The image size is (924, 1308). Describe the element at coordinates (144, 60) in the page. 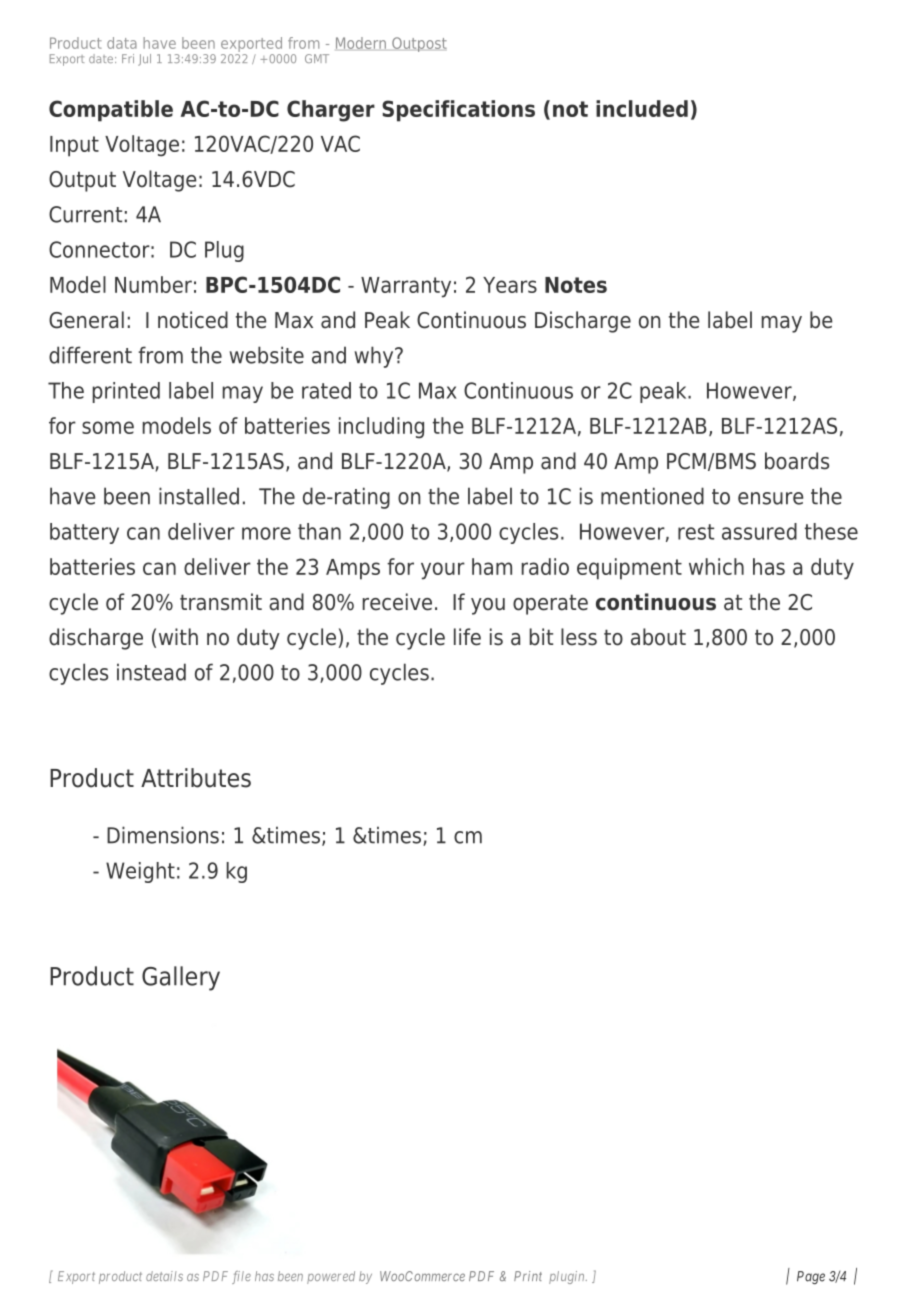

I see `Jul` at that location.
